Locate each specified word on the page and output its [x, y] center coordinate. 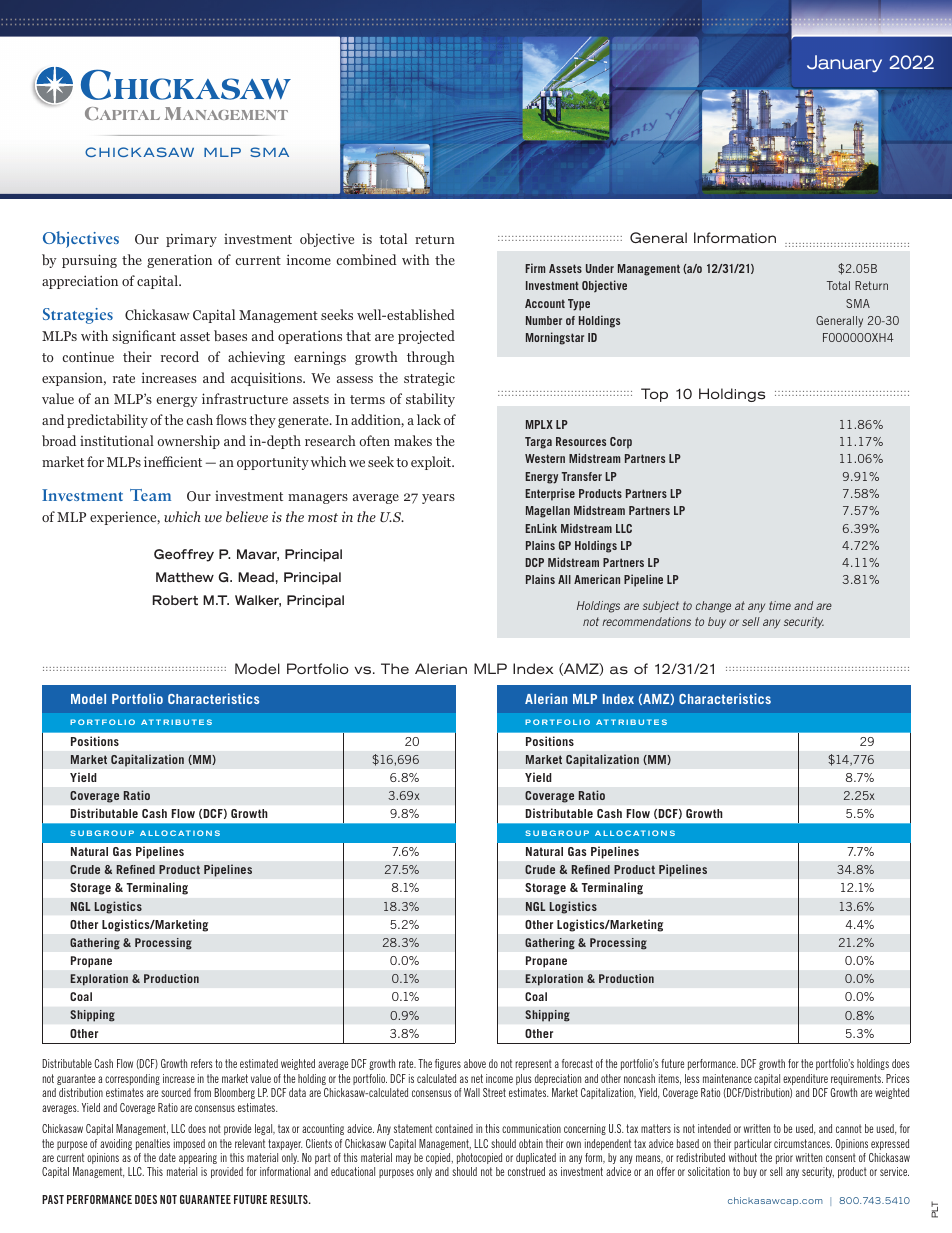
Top [654, 395]
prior [784, 1158]
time [780, 605]
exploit [432, 463]
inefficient [173, 461]
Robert [175, 600]
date [167, 1157]
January [844, 63]
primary [191, 240]
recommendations [646, 621]
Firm [535, 268]
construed [526, 1171]
